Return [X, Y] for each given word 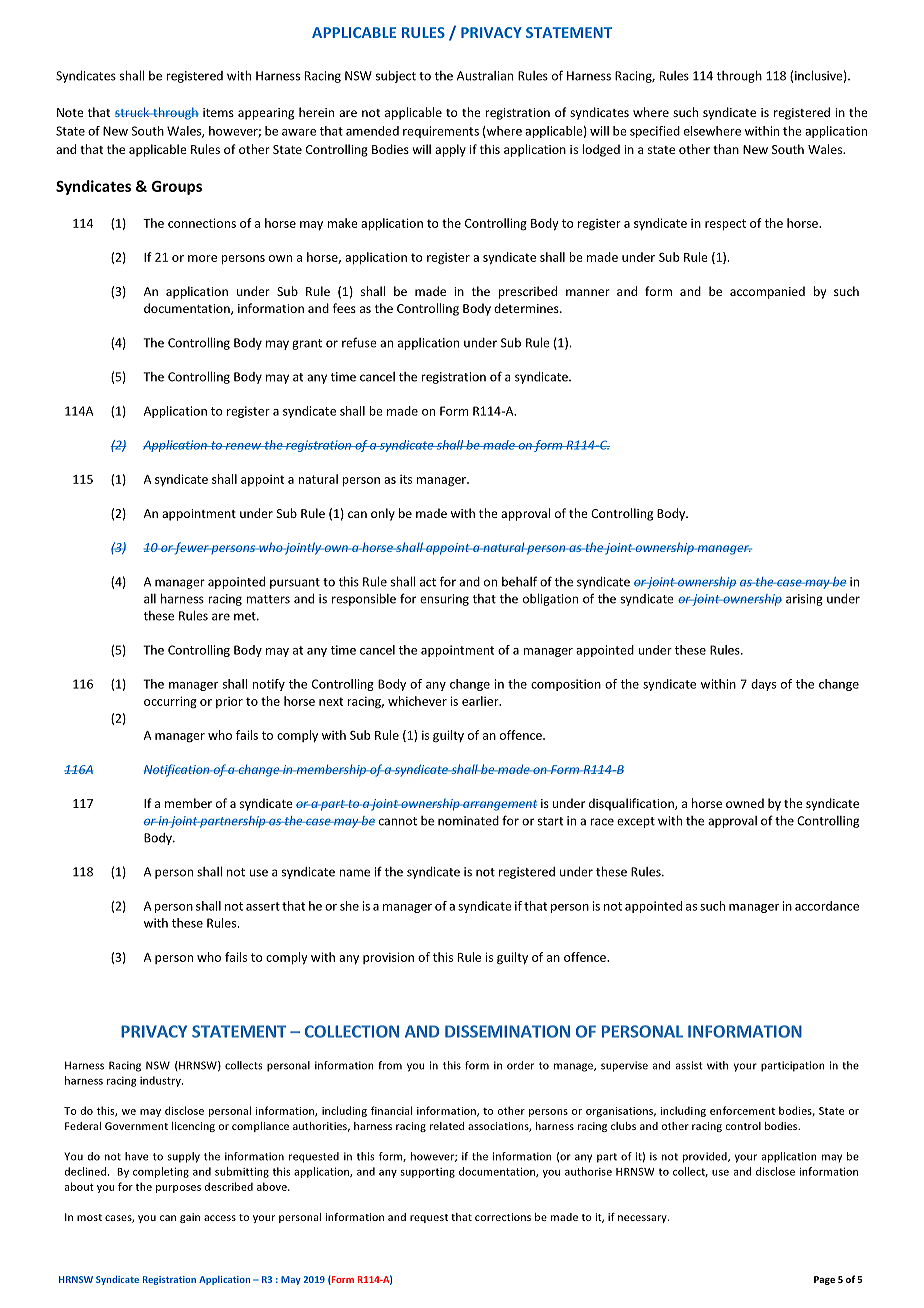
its [406, 479]
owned [745, 803]
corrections [503, 1217]
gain [190, 1218]
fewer [192, 548]
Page [824, 1280]
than [726, 149]
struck [133, 112]
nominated [468, 821]
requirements [441, 132]
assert [263, 906]
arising [804, 600]
